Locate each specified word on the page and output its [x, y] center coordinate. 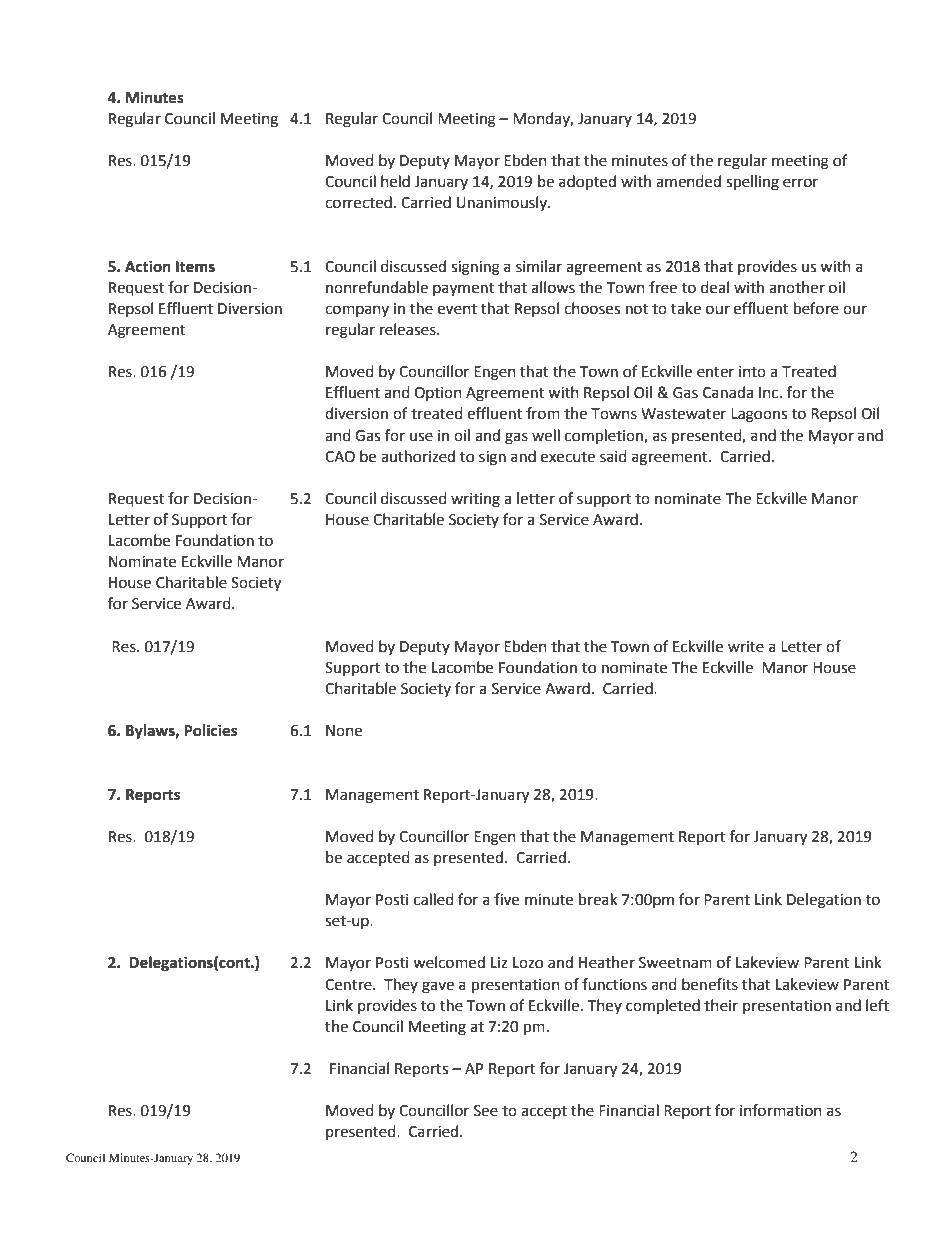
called [434, 899]
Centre [349, 985]
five [506, 899]
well [546, 435]
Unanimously [503, 203]
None [344, 731]
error [800, 183]
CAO [340, 457]
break [598, 899]
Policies [210, 730]
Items [195, 267]
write [746, 647]
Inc [770, 393]
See [486, 1111]
